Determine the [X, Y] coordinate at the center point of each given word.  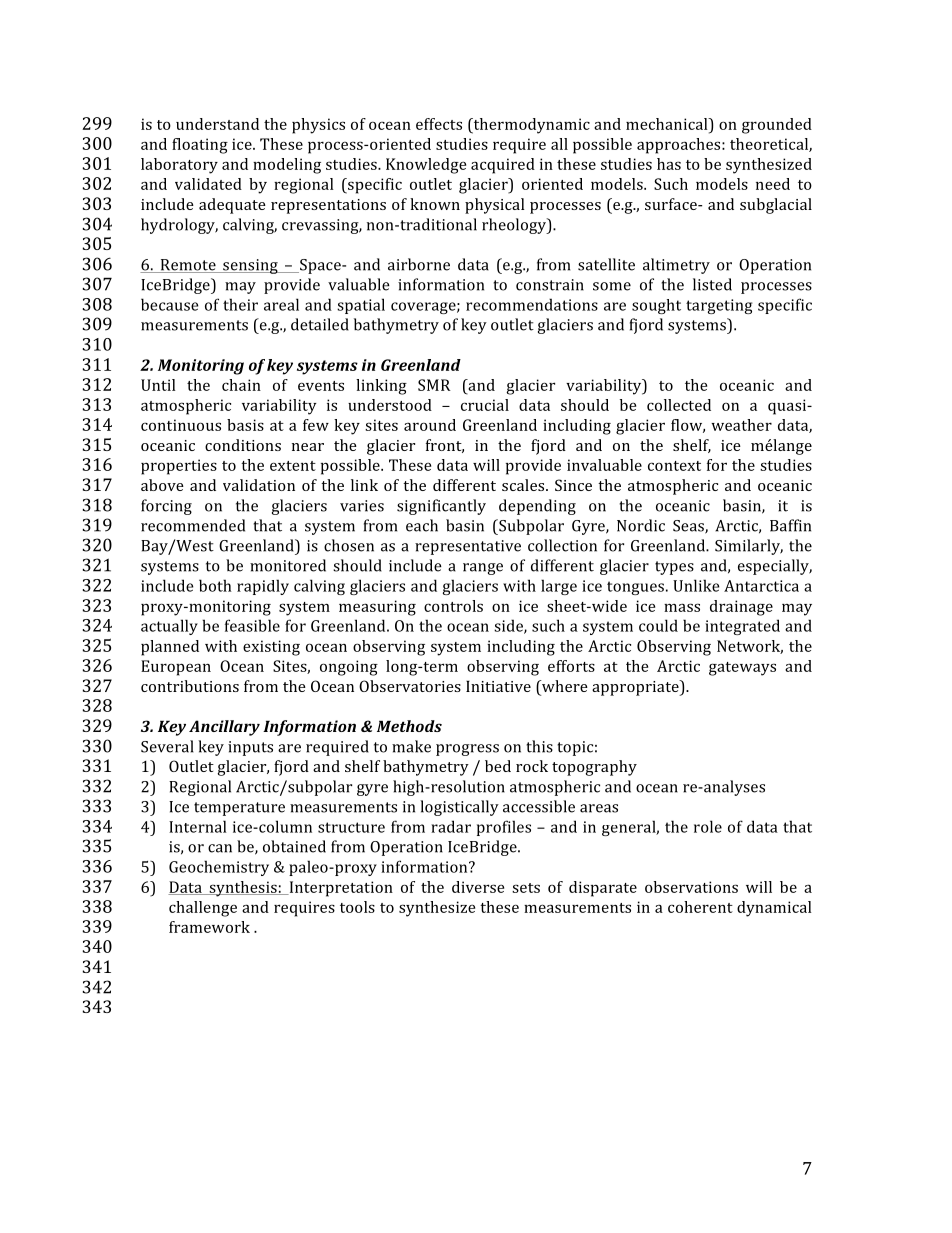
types [674, 568]
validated [208, 184]
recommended [193, 525]
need [773, 184]
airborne [419, 264]
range [483, 569]
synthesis [243, 889]
